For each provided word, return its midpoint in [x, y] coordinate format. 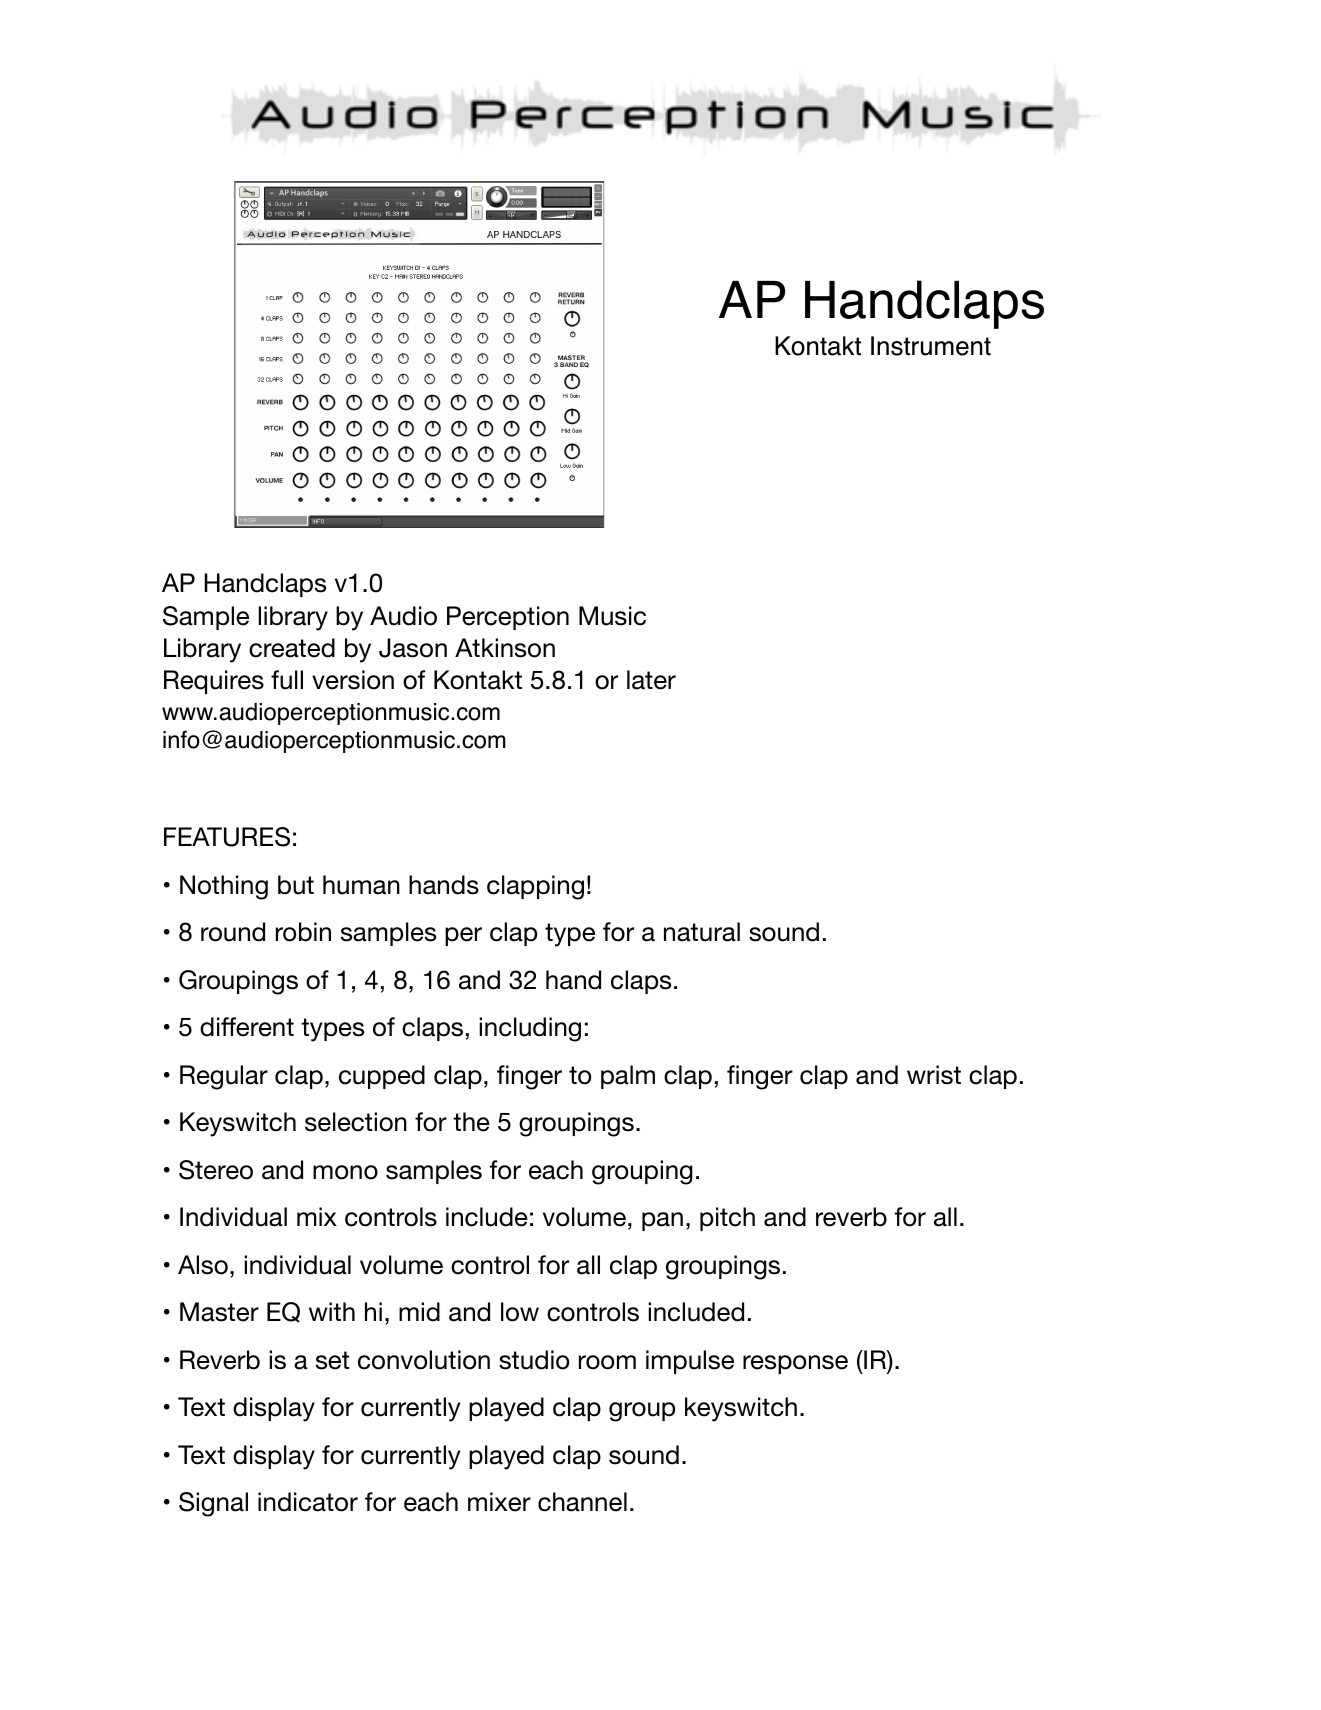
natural [702, 932]
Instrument [931, 346]
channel [582, 1502]
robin [303, 932]
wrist [934, 1075]
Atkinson [505, 648]
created [292, 648]
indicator [308, 1502]
